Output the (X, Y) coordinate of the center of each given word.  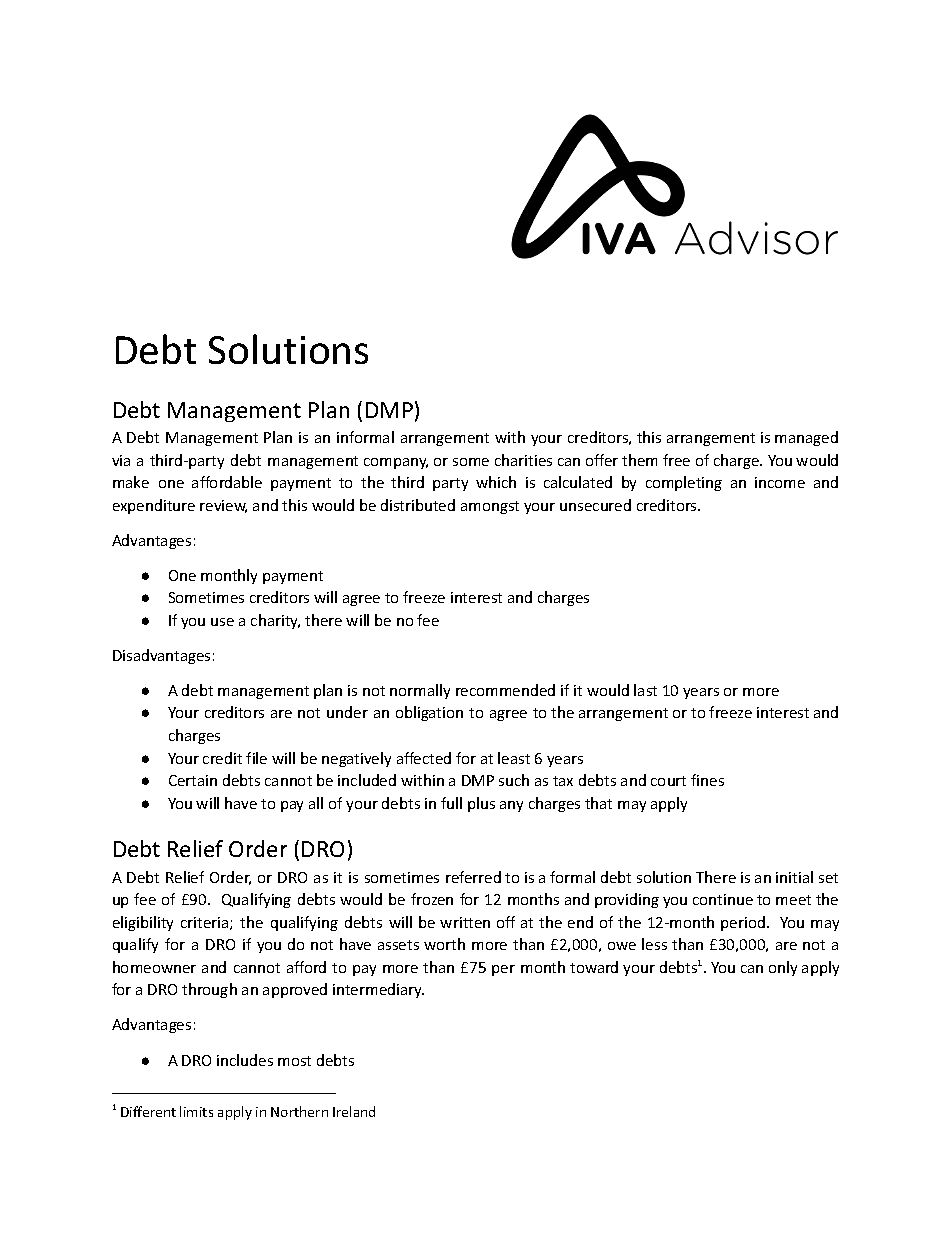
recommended (505, 690)
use (222, 622)
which (496, 482)
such (514, 780)
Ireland (354, 1111)
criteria (206, 923)
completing (684, 483)
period (743, 923)
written (465, 922)
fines (707, 780)
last (645, 690)
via (121, 460)
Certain (193, 780)
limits (196, 1111)
